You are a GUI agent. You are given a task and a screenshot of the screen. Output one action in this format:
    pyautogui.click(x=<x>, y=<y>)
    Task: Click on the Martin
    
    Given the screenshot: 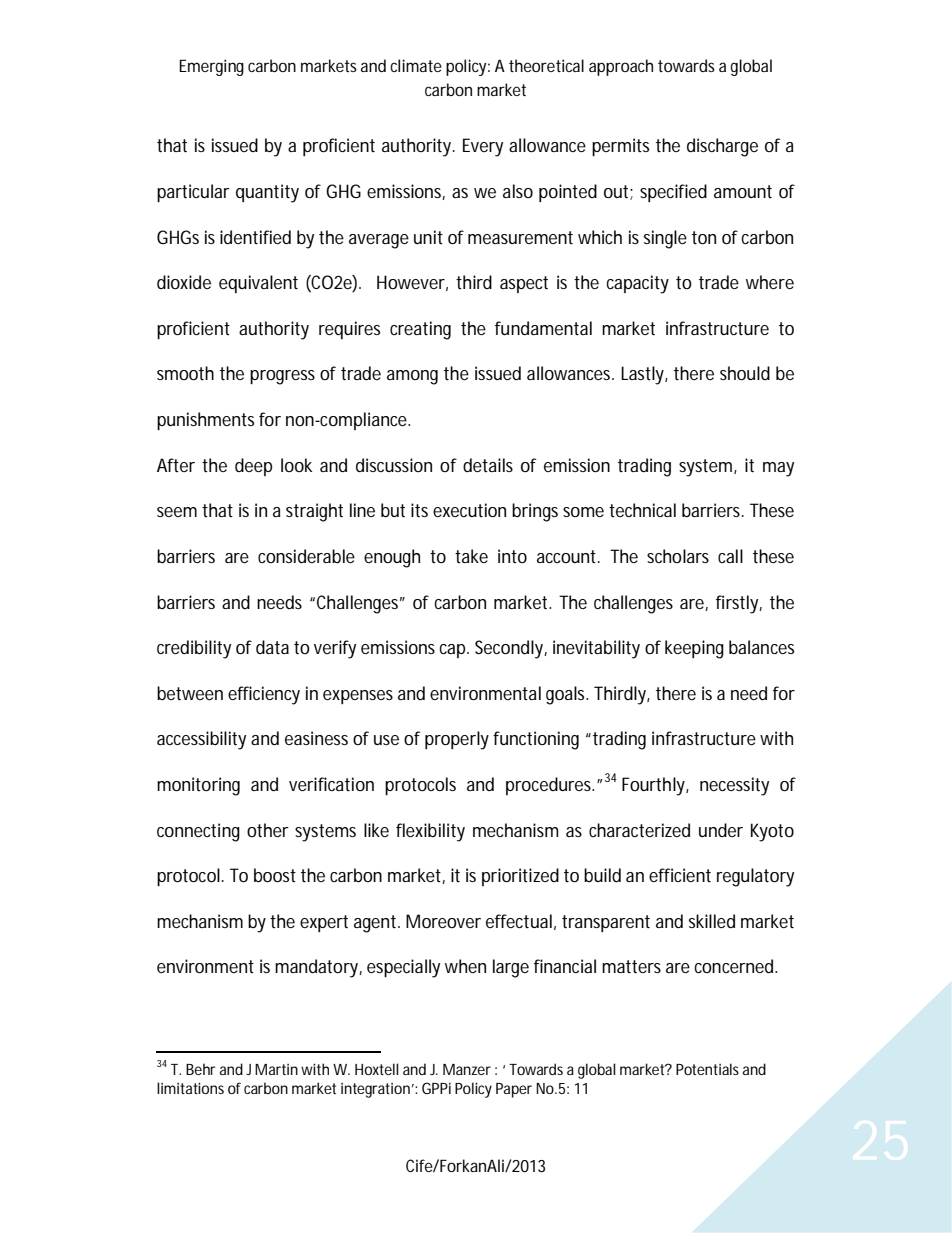 What is the action you would take?
    pyautogui.click(x=276, y=1069)
